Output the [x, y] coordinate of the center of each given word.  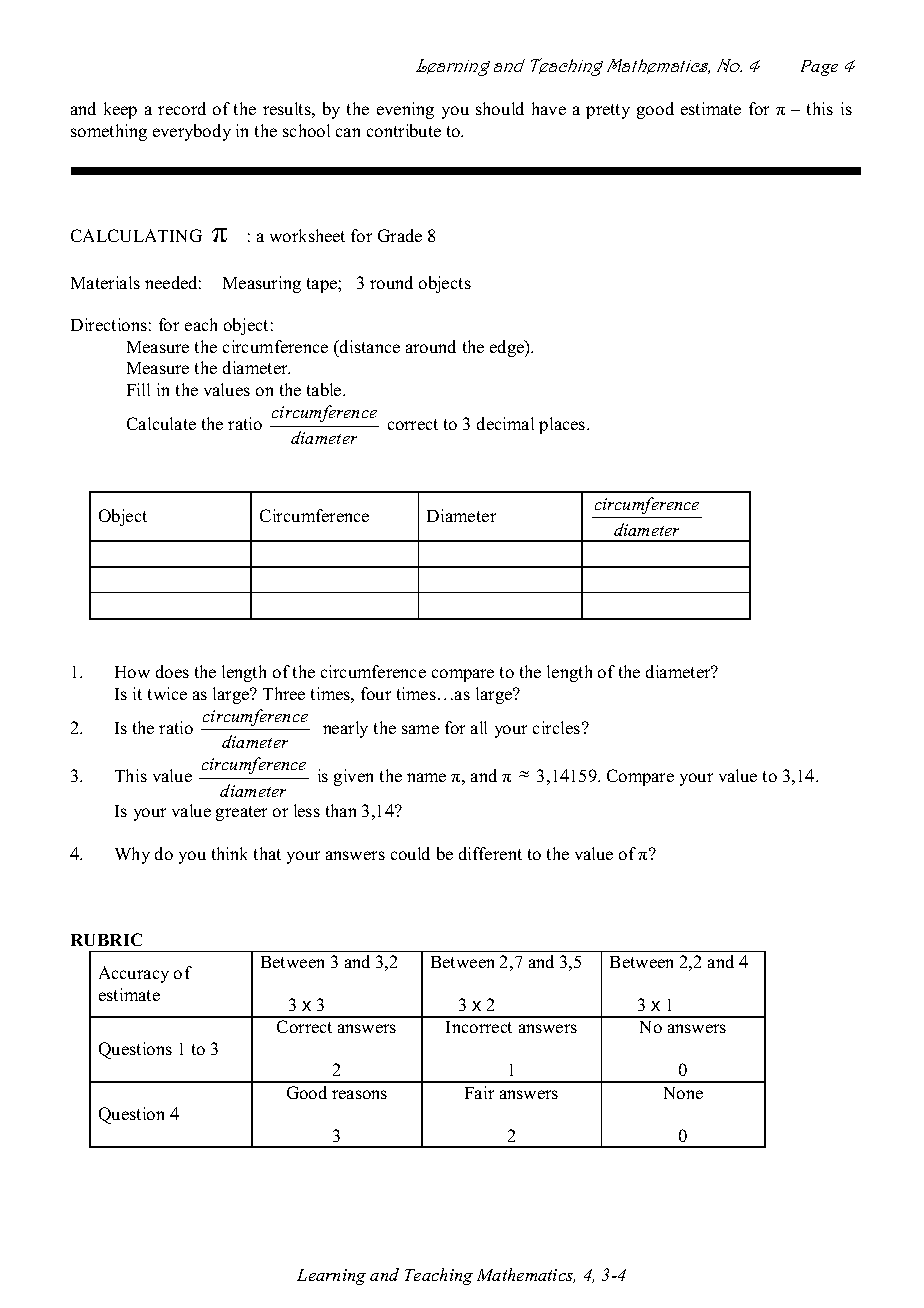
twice [167, 693]
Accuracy [134, 974]
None [683, 1093]
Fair [479, 1092]
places [563, 425]
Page [819, 68]
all [479, 727]
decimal [505, 423]
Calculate [161, 423]
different [490, 853]
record [182, 108]
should [500, 108]
